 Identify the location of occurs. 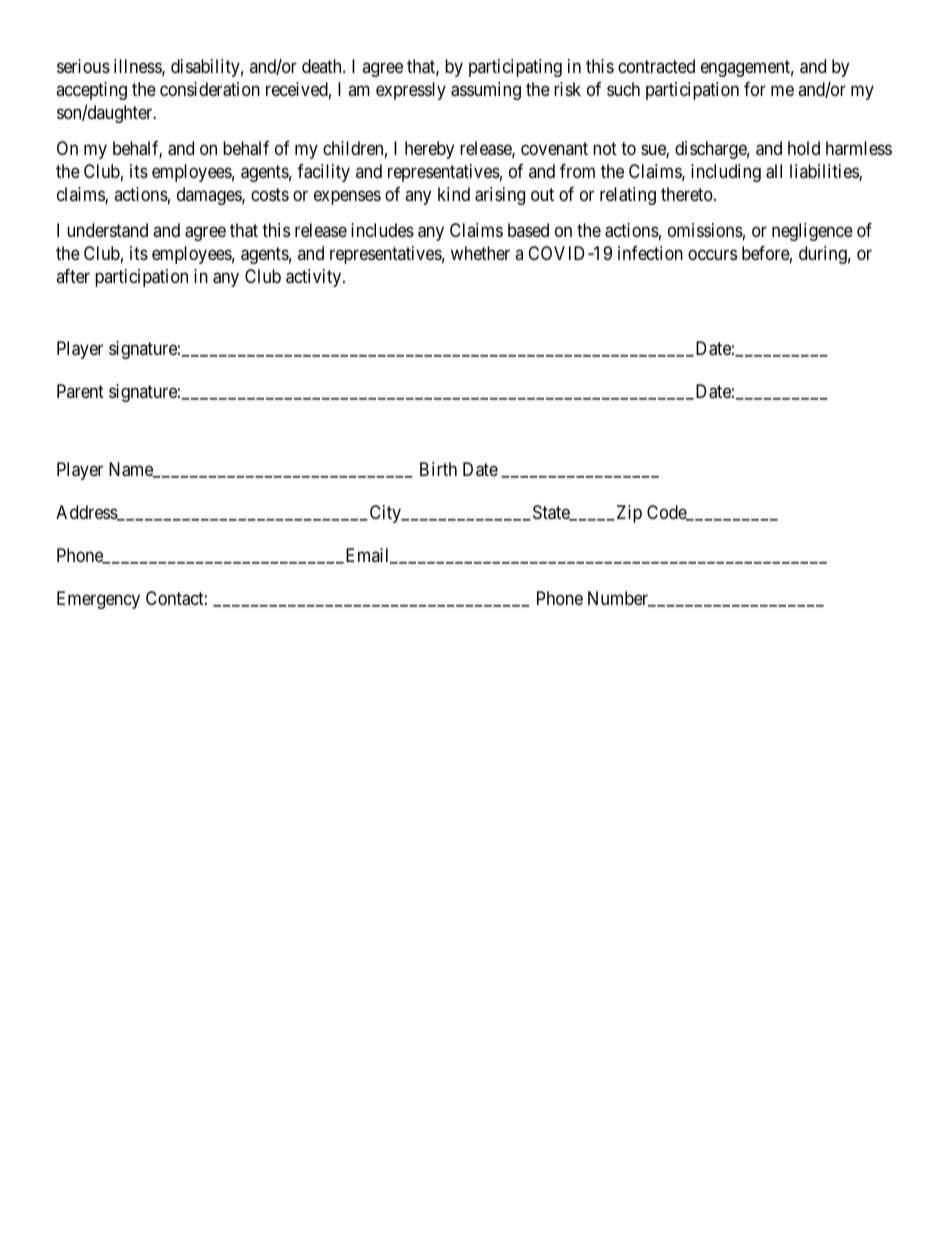
(712, 255).
